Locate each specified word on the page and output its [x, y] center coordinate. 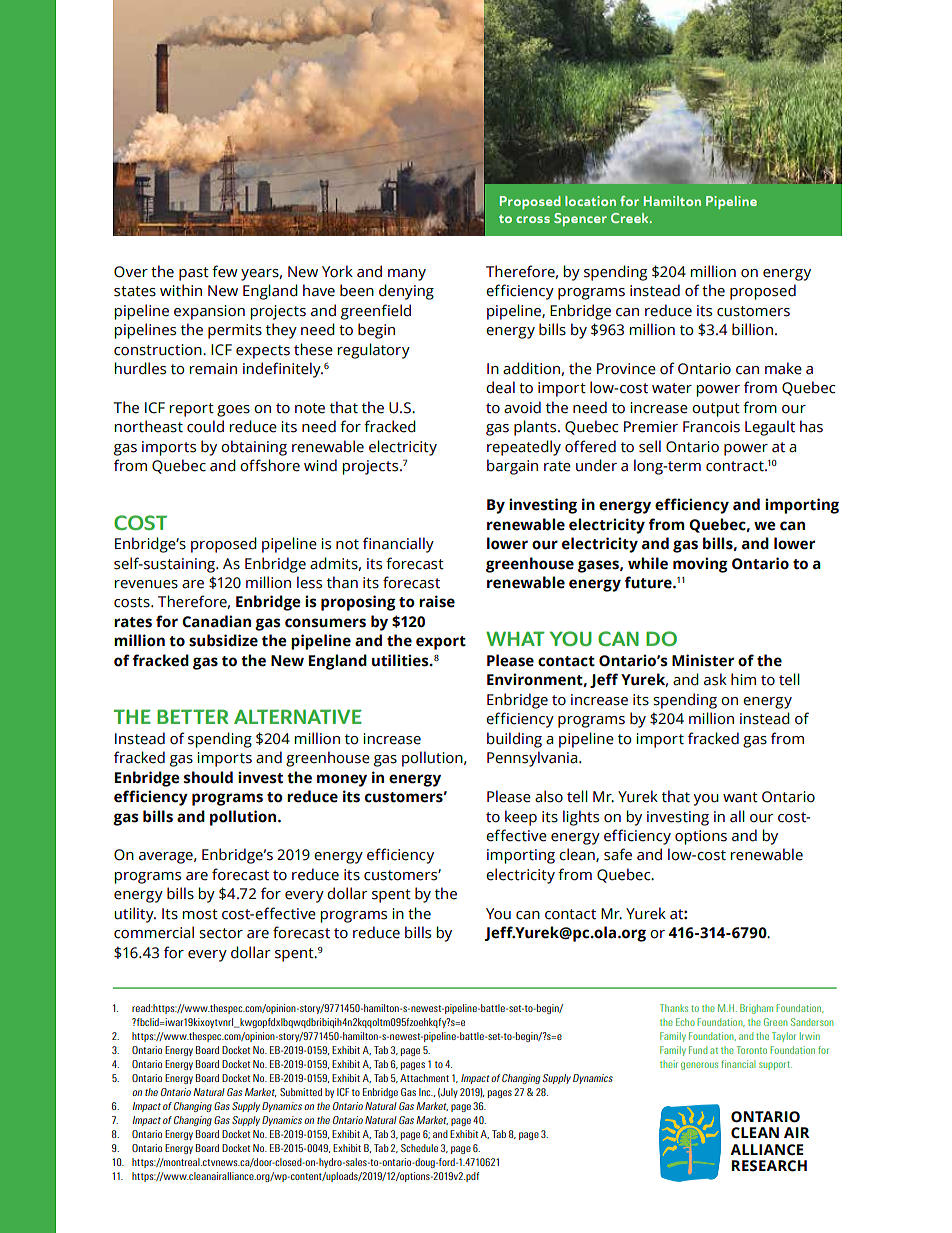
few [225, 271]
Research [769, 1166]
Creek [631, 218]
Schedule [419, 1148]
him [743, 679]
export [441, 643]
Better [192, 716]
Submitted [301, 1092]
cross [533, 219]
